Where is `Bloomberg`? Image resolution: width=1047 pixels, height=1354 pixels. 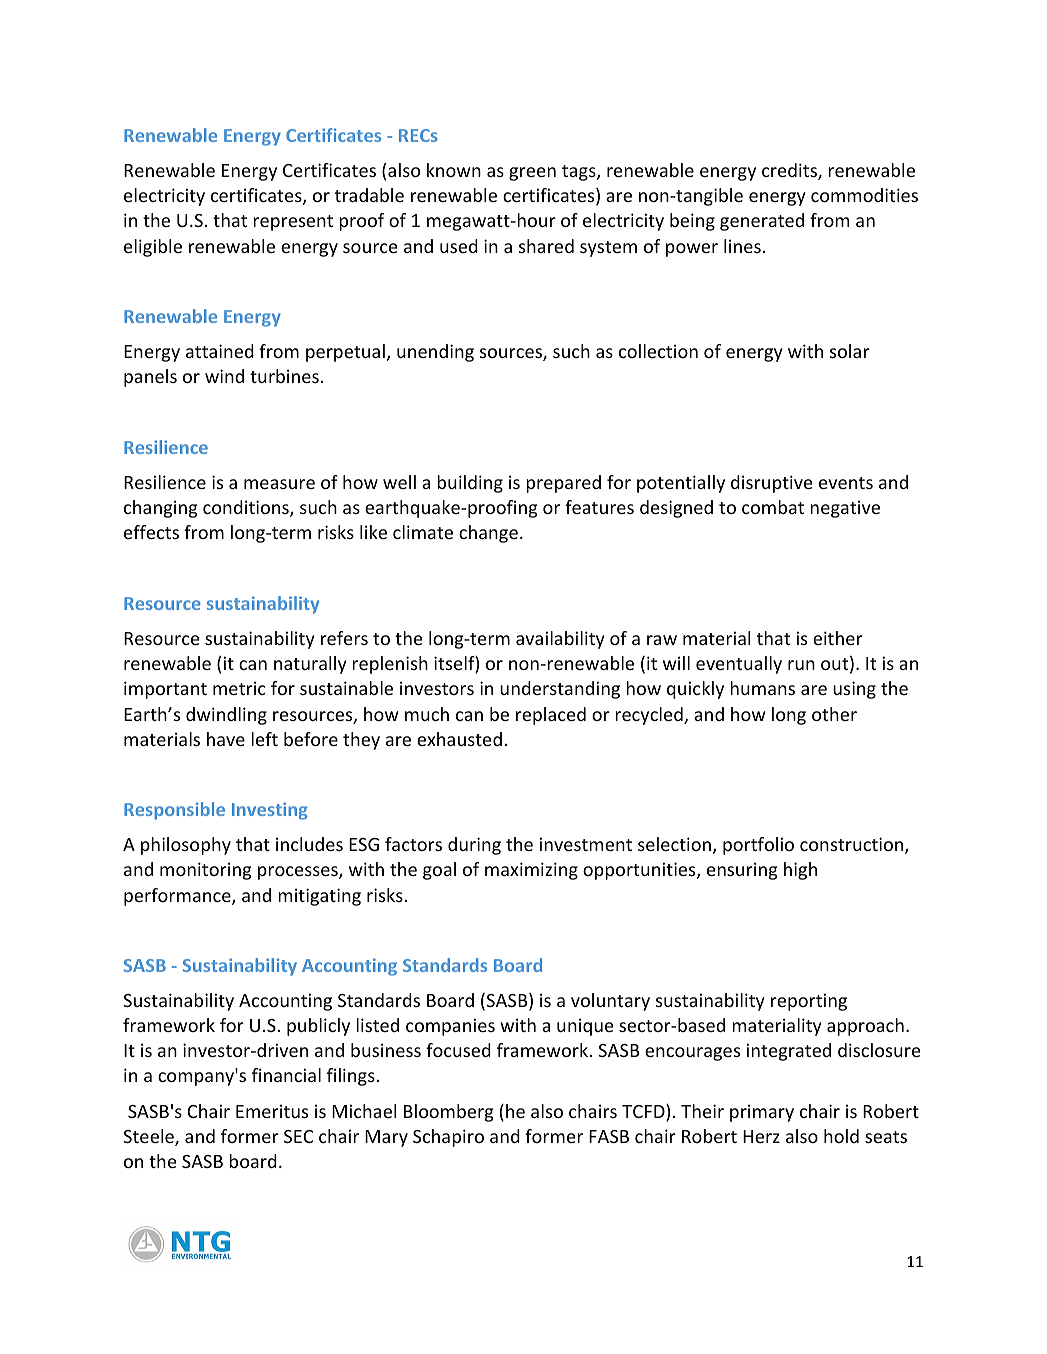
Bloomberg is located at coordinates (449, 1113).
